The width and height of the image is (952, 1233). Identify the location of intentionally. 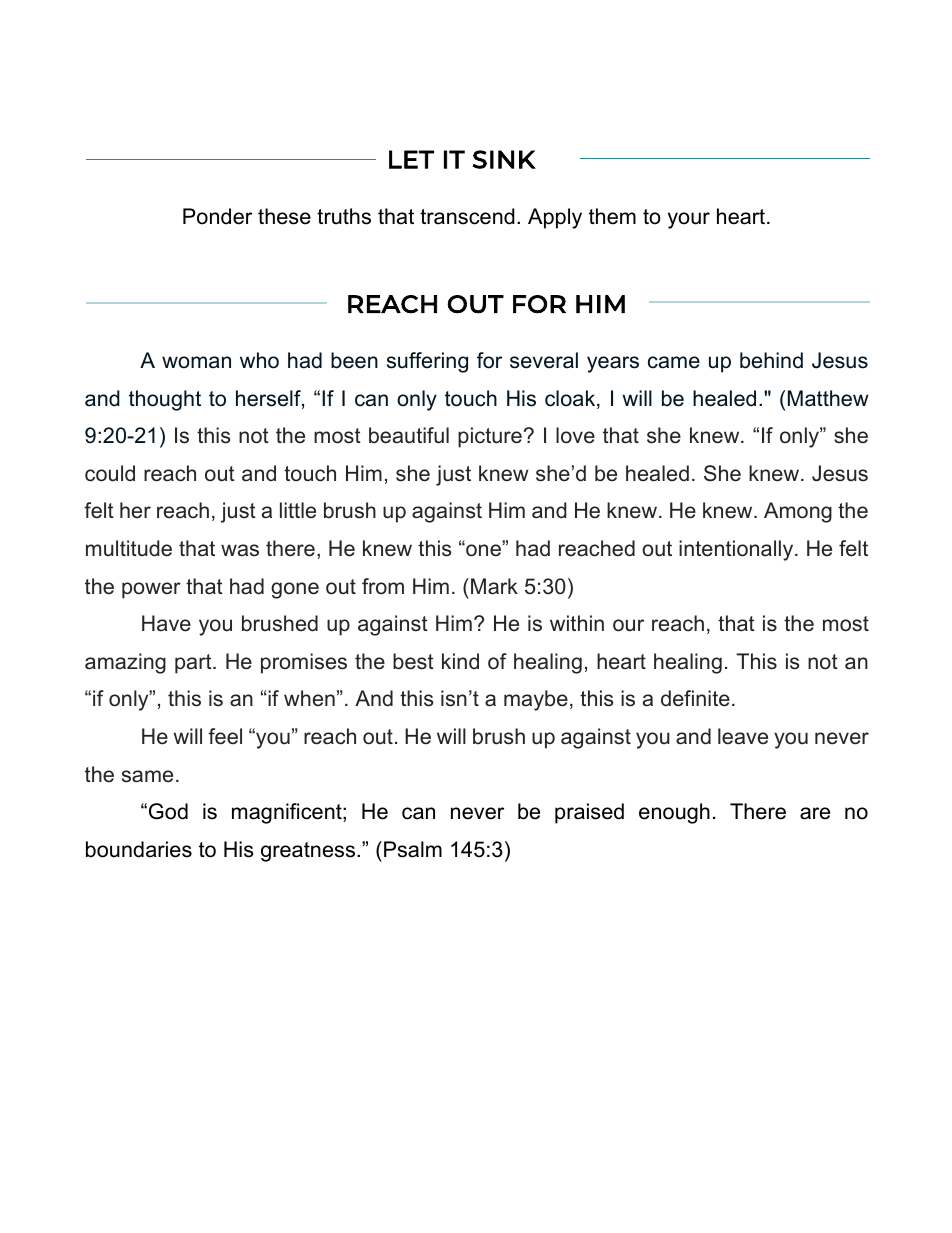
(737, 550).
